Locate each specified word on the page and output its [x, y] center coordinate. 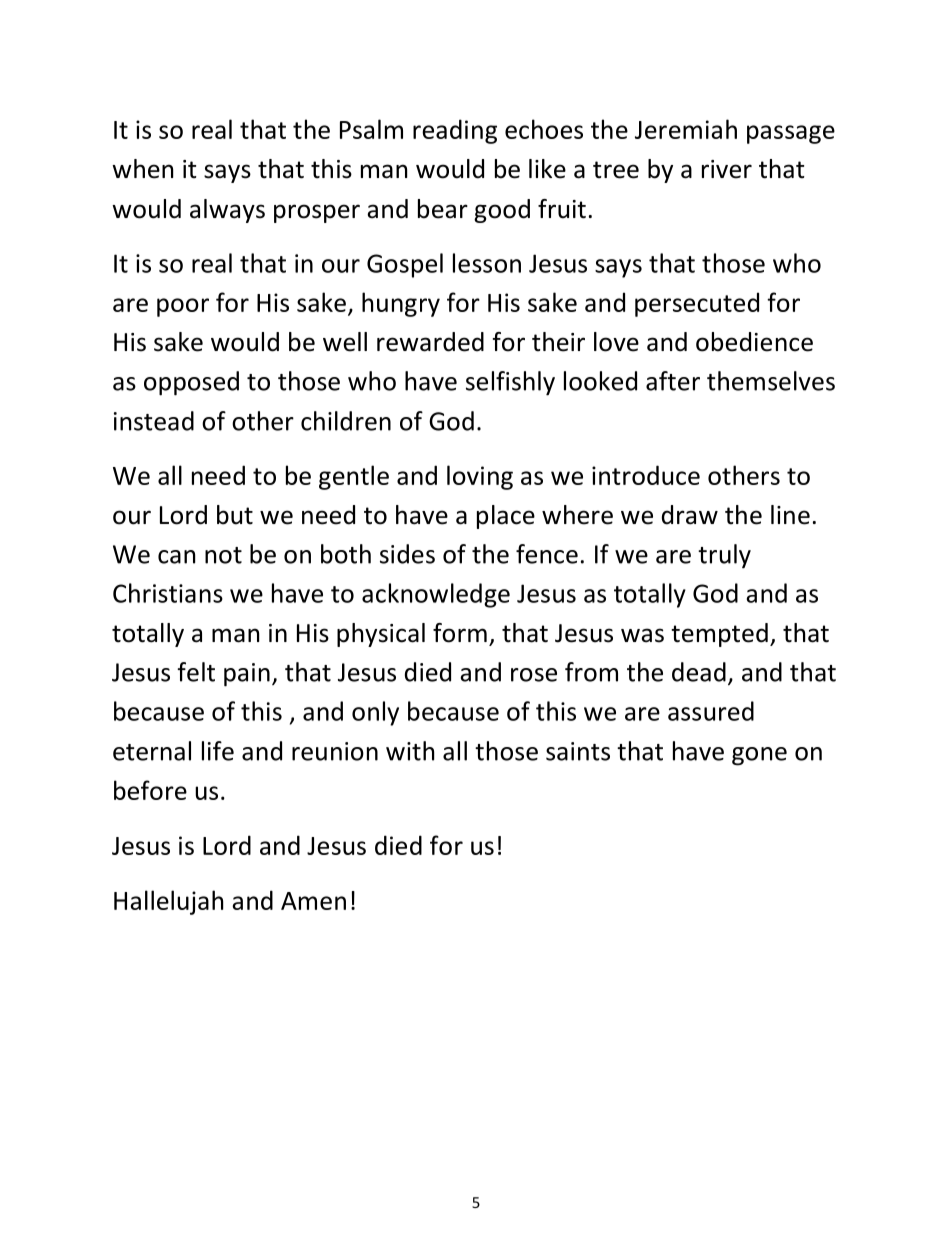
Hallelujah [168, 902]
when [142, 169]
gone [759, 756]
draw [690, 515]
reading [455, 131]
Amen [313, 901]
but [235, 515]
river [727, 169]
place [506, 517]
